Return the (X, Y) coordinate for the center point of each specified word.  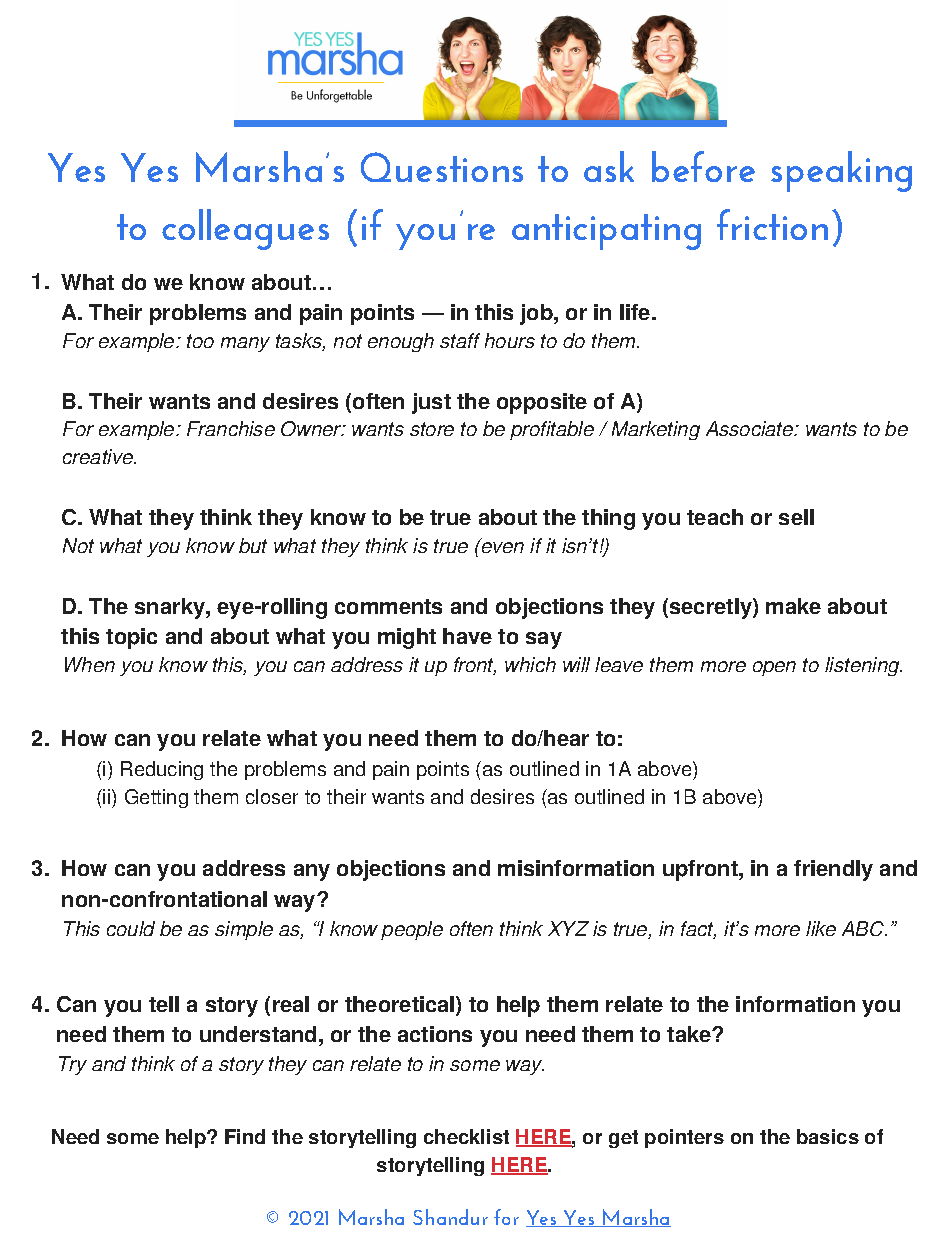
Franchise (231, 428)
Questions (442, 167)
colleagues (245, 229)
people (412, 930)
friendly (833, 870)
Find (245, 1136)
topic (131, 638)
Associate (751, 428)
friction (772, 224)
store (432, 429)
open (774, 668)
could (131, 928)
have (467, 636)
